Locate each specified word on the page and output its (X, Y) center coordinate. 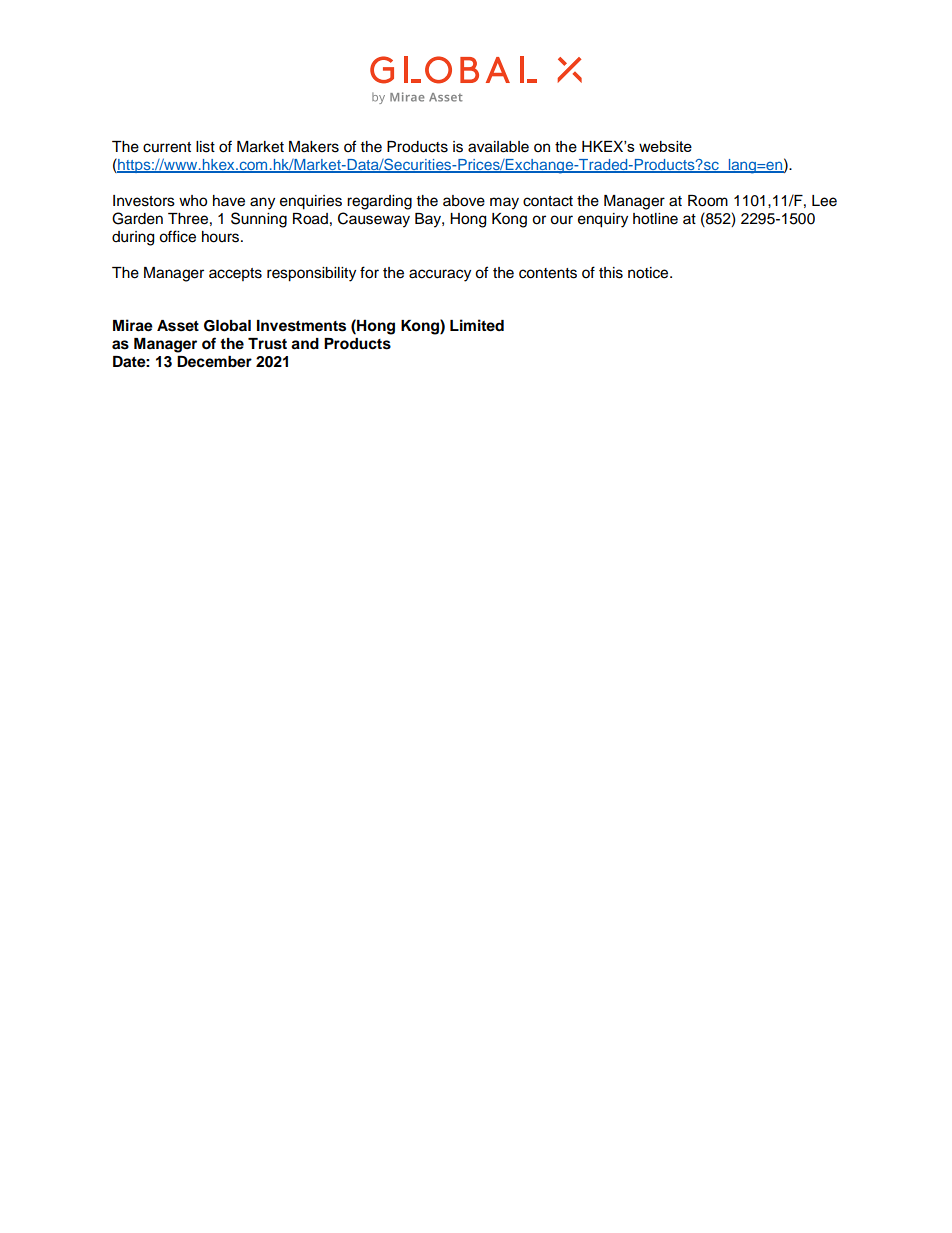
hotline (655, 219)
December (214, 362)
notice (649, 273)
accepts (235, 274)
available (498, 147)
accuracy (440, 275)
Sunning (259, 220)
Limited (477, 325)
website (665, 146)
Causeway (374, 220)
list (205, 147)
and (305, 344)
